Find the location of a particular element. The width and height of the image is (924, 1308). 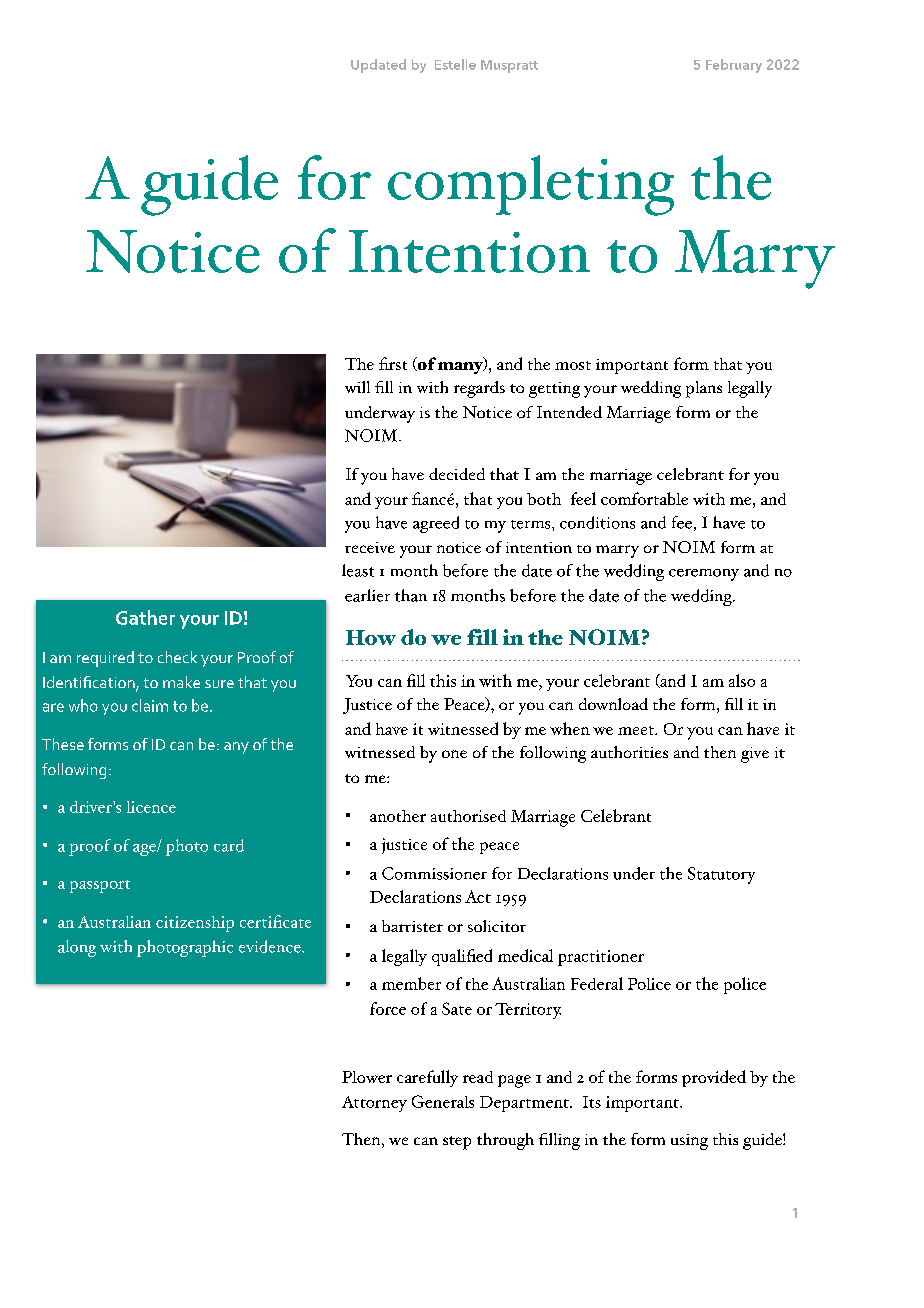

Attorney is located at coordinates (374, 1104).
